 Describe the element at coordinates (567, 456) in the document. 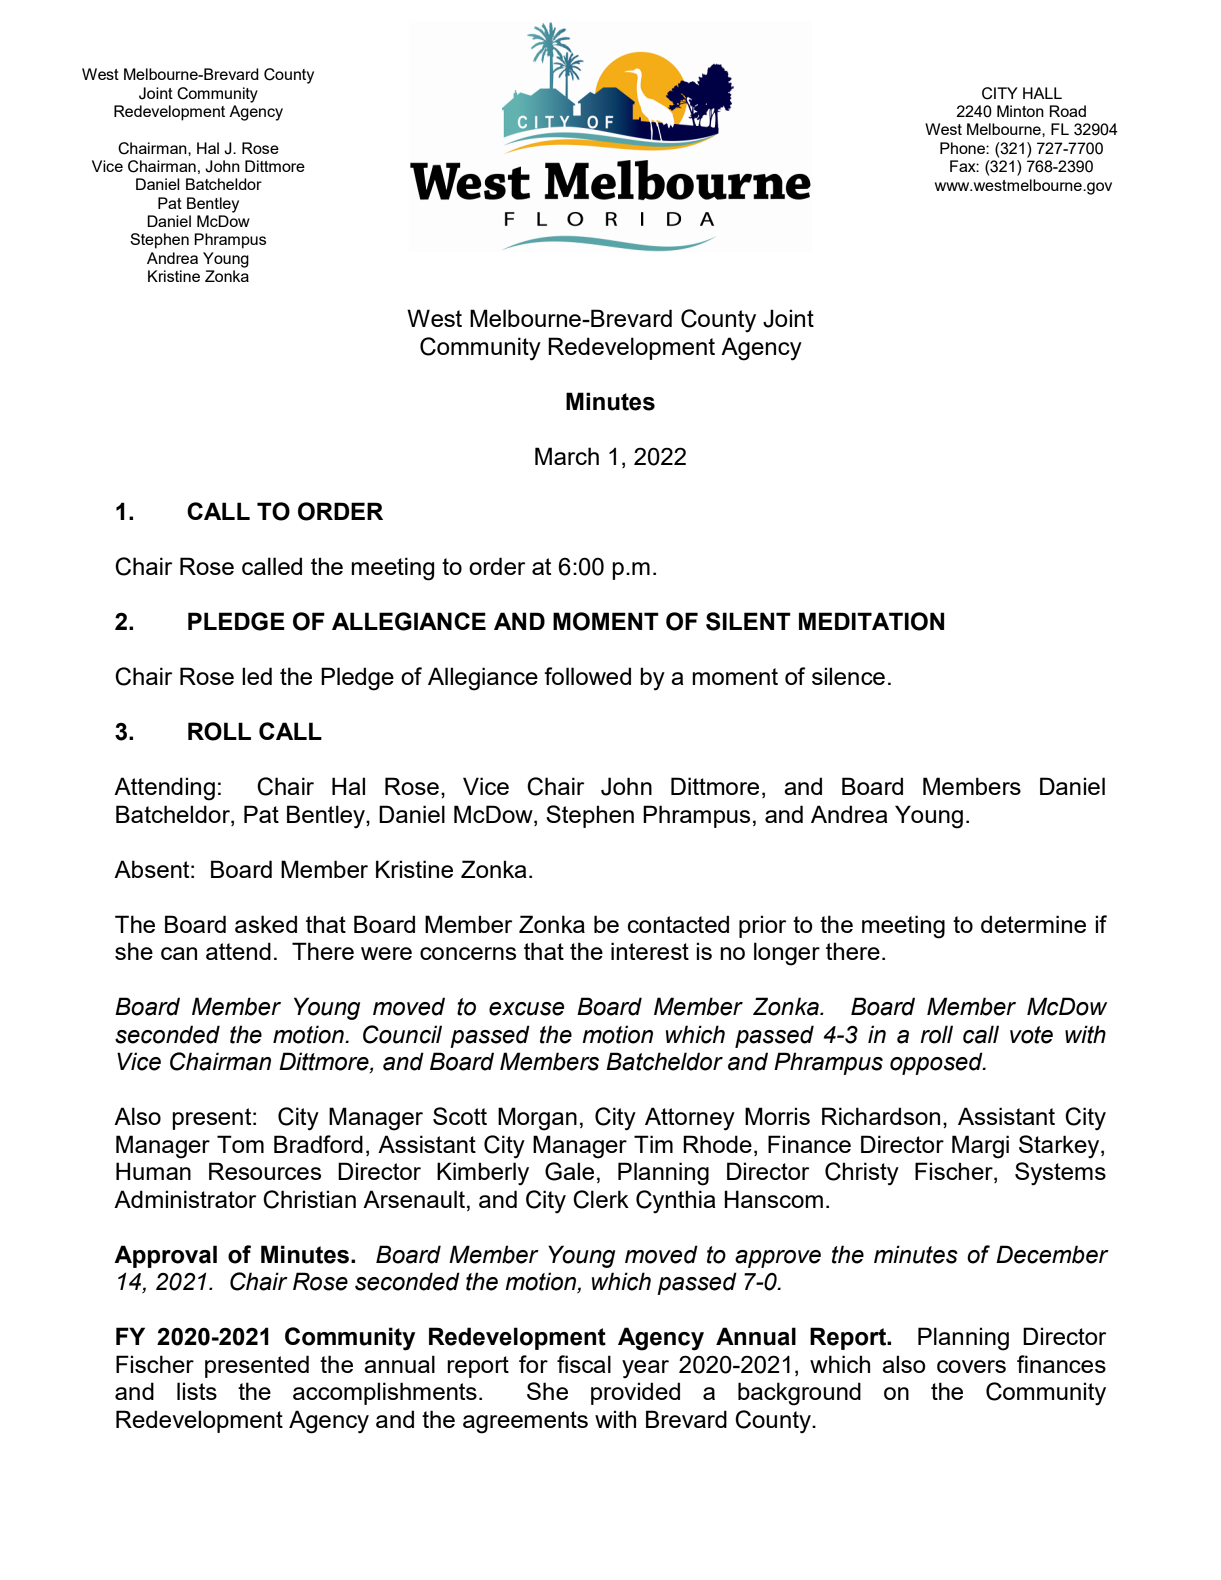

I see `March` at that location.
